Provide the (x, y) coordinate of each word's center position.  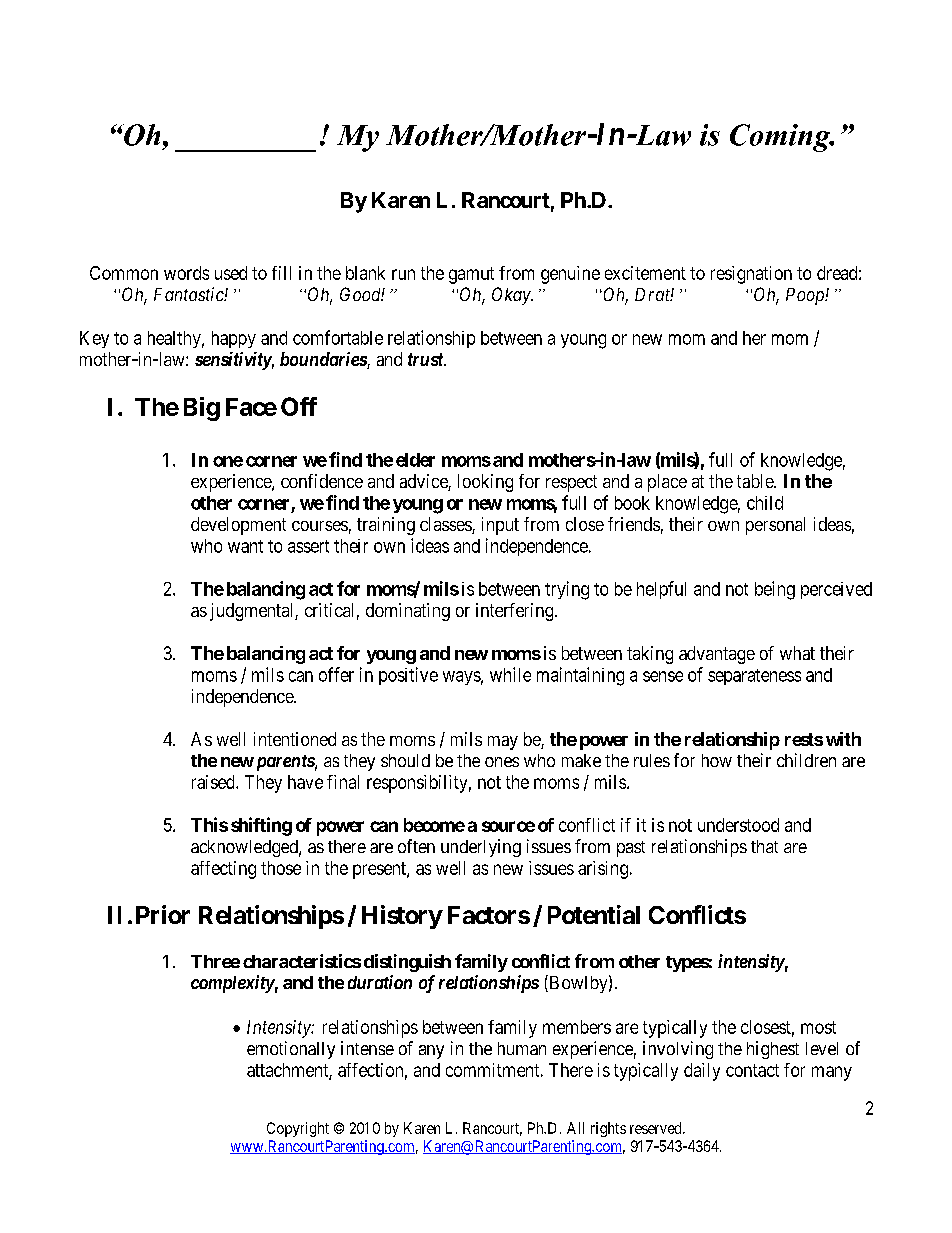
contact (752, 1070)
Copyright (298, 1129)
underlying (481, 848)
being (775, 590)
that (764, 846)
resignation (751, 275)
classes (446, 525)
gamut (471, 275)
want (245, 546)
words (186, 273)
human (522, 1048)
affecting (223, 870)
